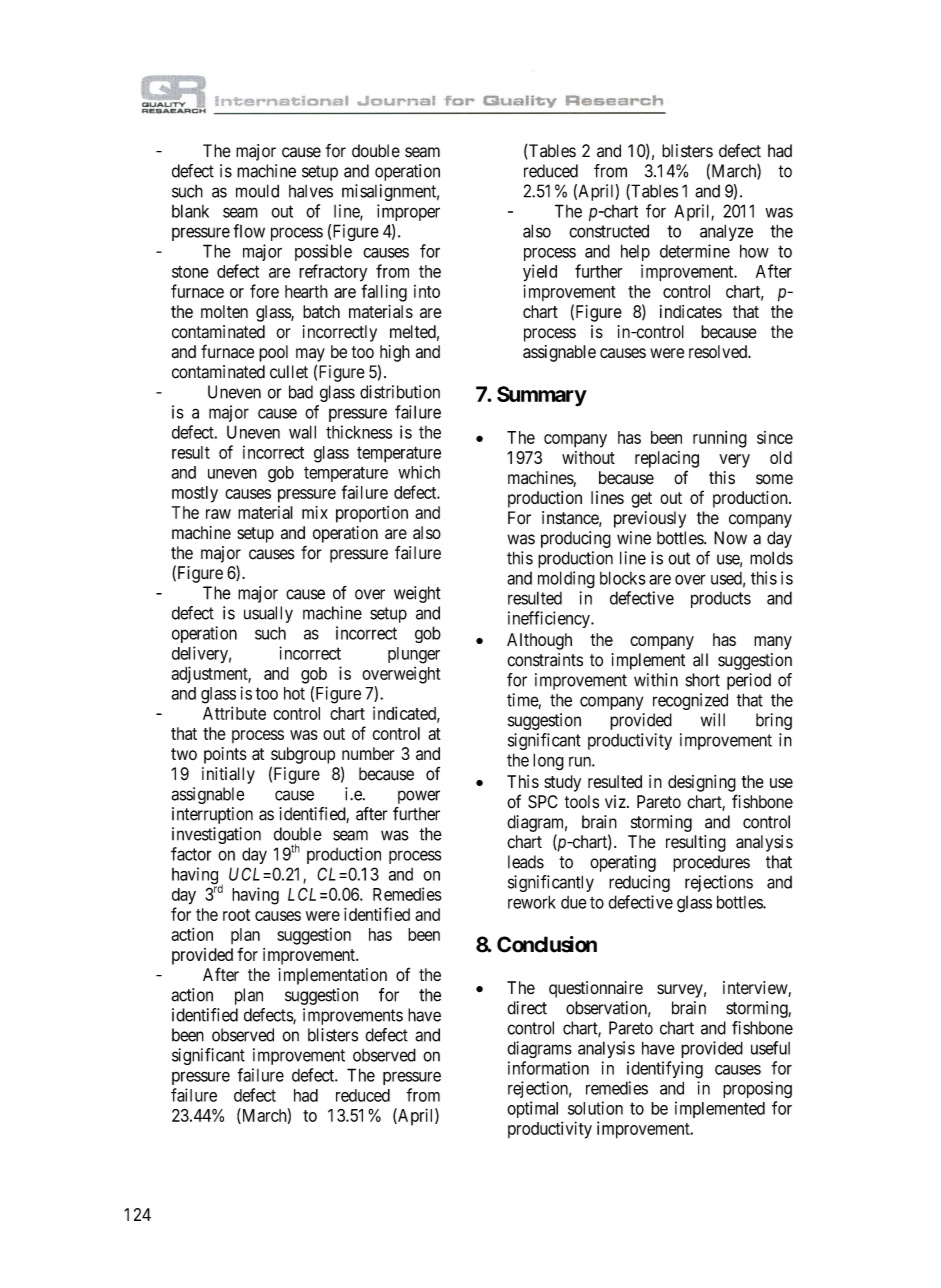 The height and width of the screenshot is (1288, 941). What do you see at coordinates (236, 915) in the screenshot?
I see `root` at bounding box center [236, 915].
